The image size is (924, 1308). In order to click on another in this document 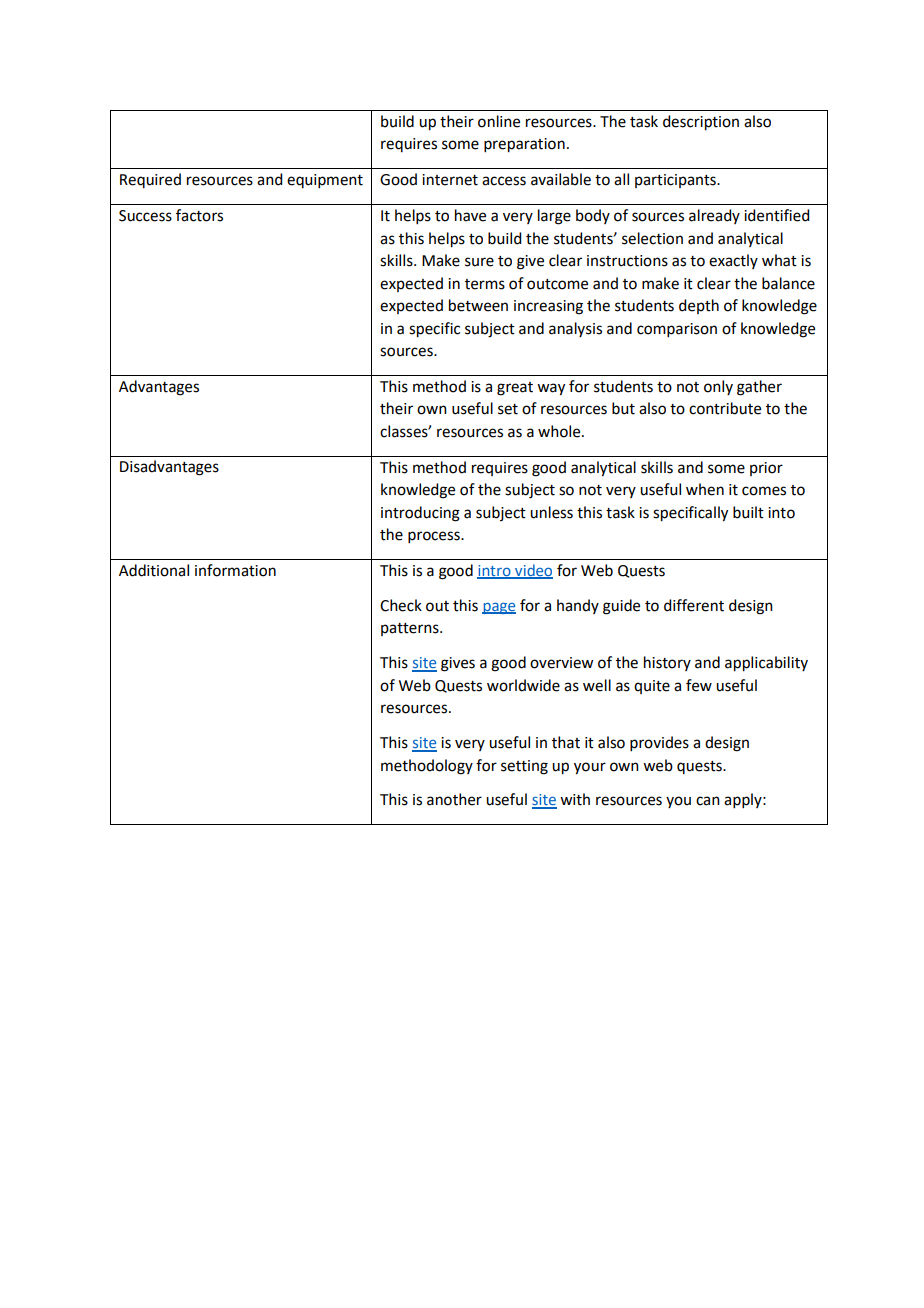, I will do `click(454, 799)`.
